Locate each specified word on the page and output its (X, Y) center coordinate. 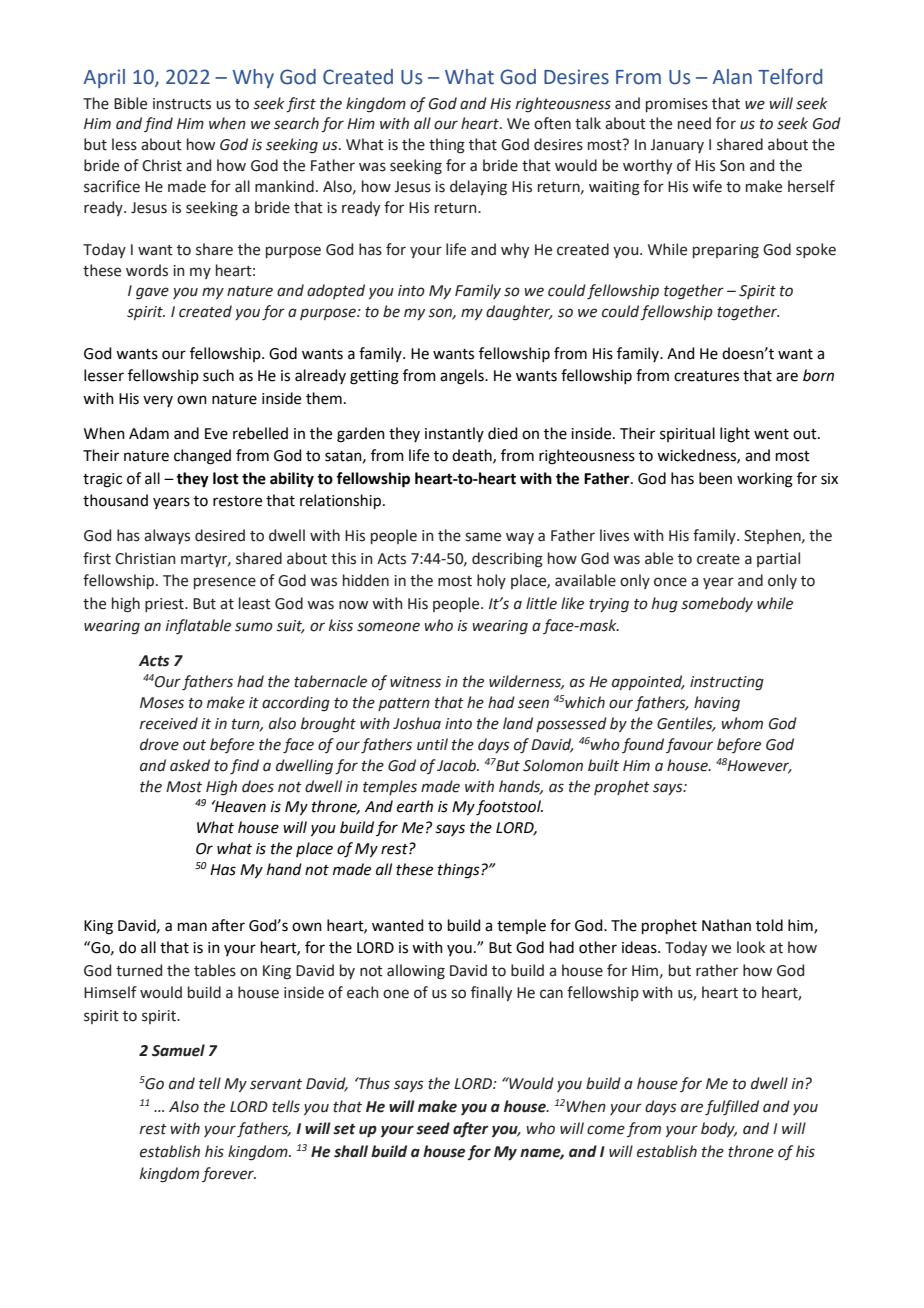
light (735, 435)
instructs (182, 104)
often (552, 123)
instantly (454, 434)
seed (433, 1128)
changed (202, 457)
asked (190, 765)
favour (689, 745)
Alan (732, 77)
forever (229, 1174)
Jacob (457, 765)
